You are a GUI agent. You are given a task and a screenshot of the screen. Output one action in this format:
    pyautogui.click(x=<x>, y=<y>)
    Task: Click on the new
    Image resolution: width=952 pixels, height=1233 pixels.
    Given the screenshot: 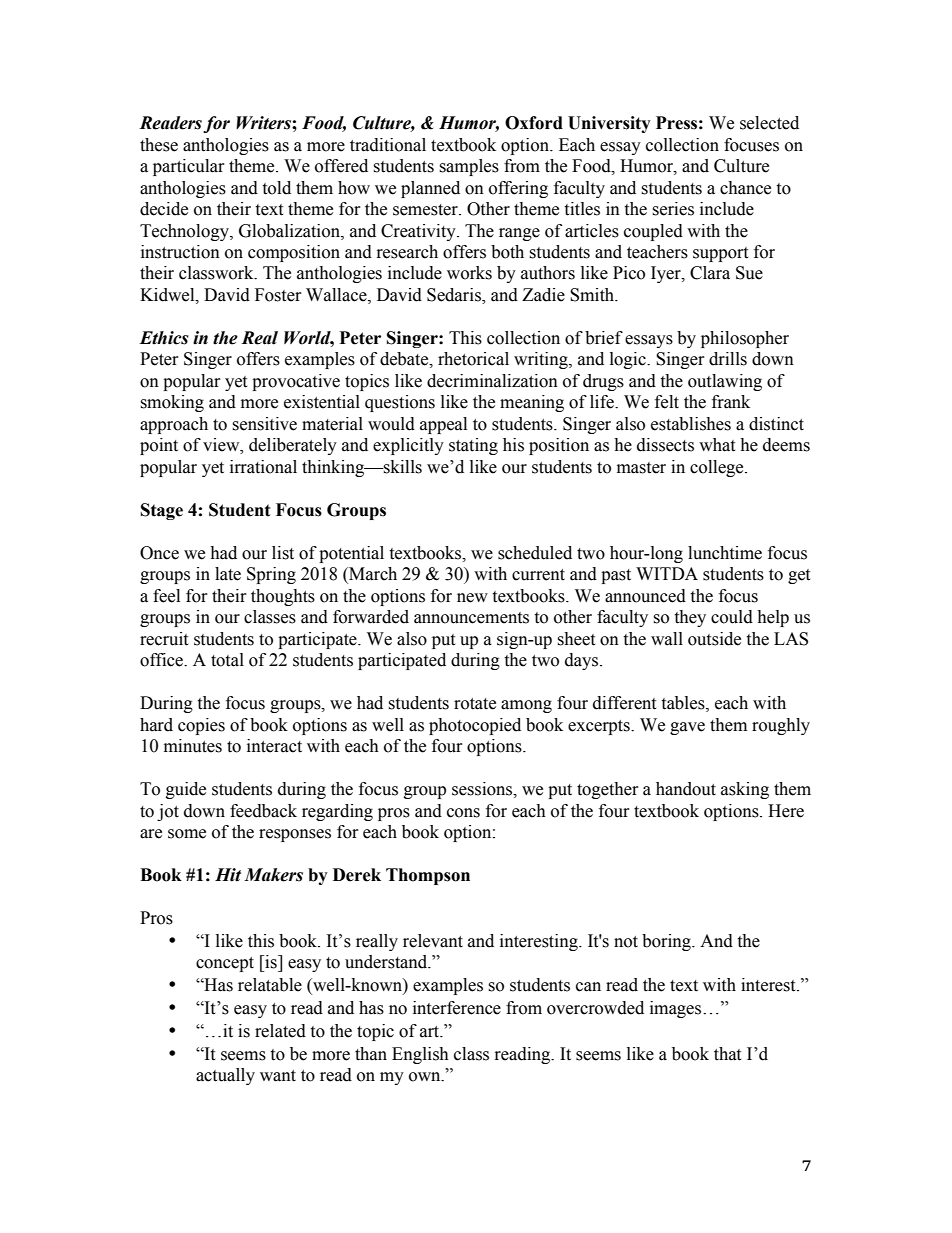 What is the action you would take?
    pyautogui.click(x=472, y=598)
